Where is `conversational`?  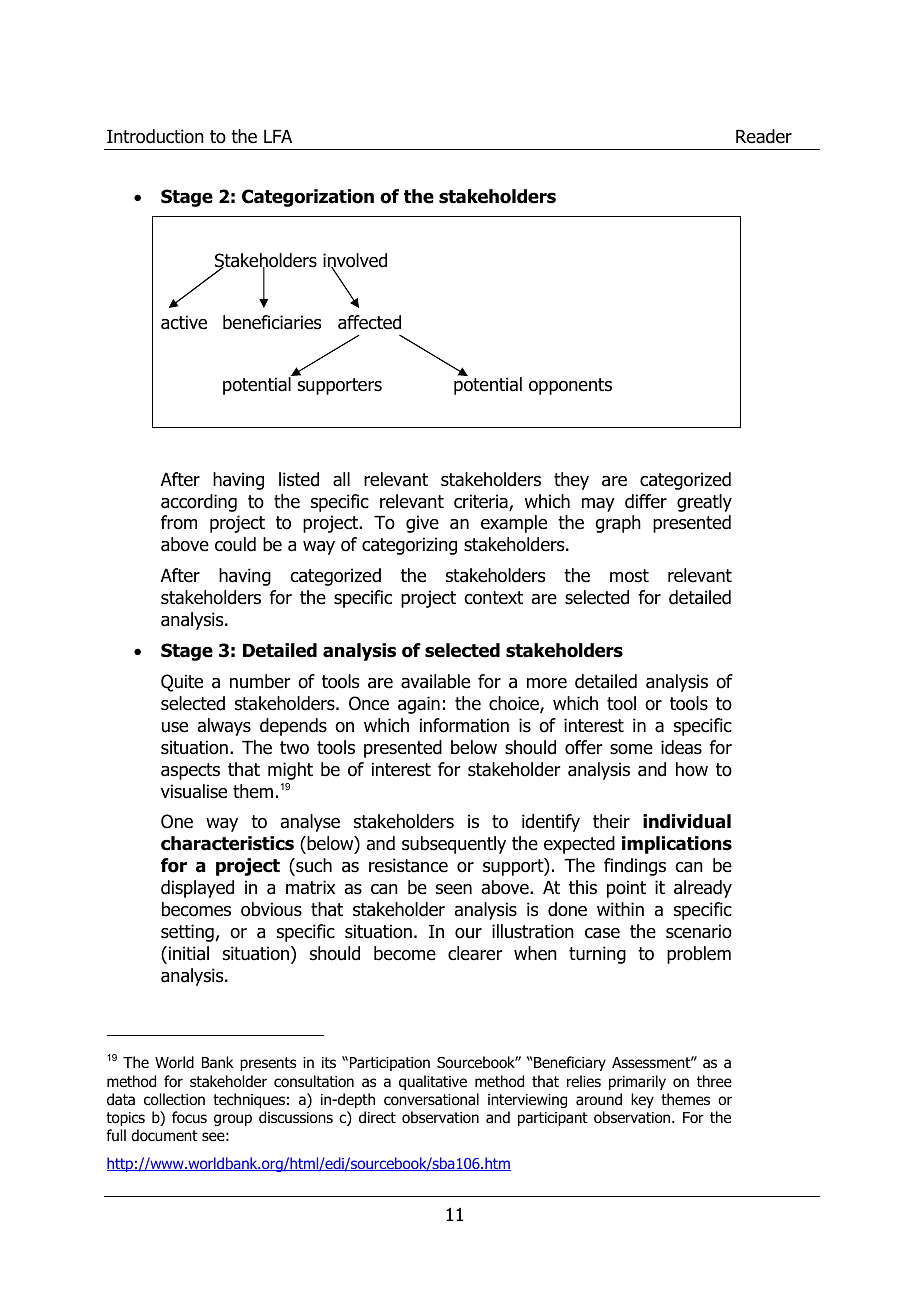
conversational is located at coordinates (431, 1099).
